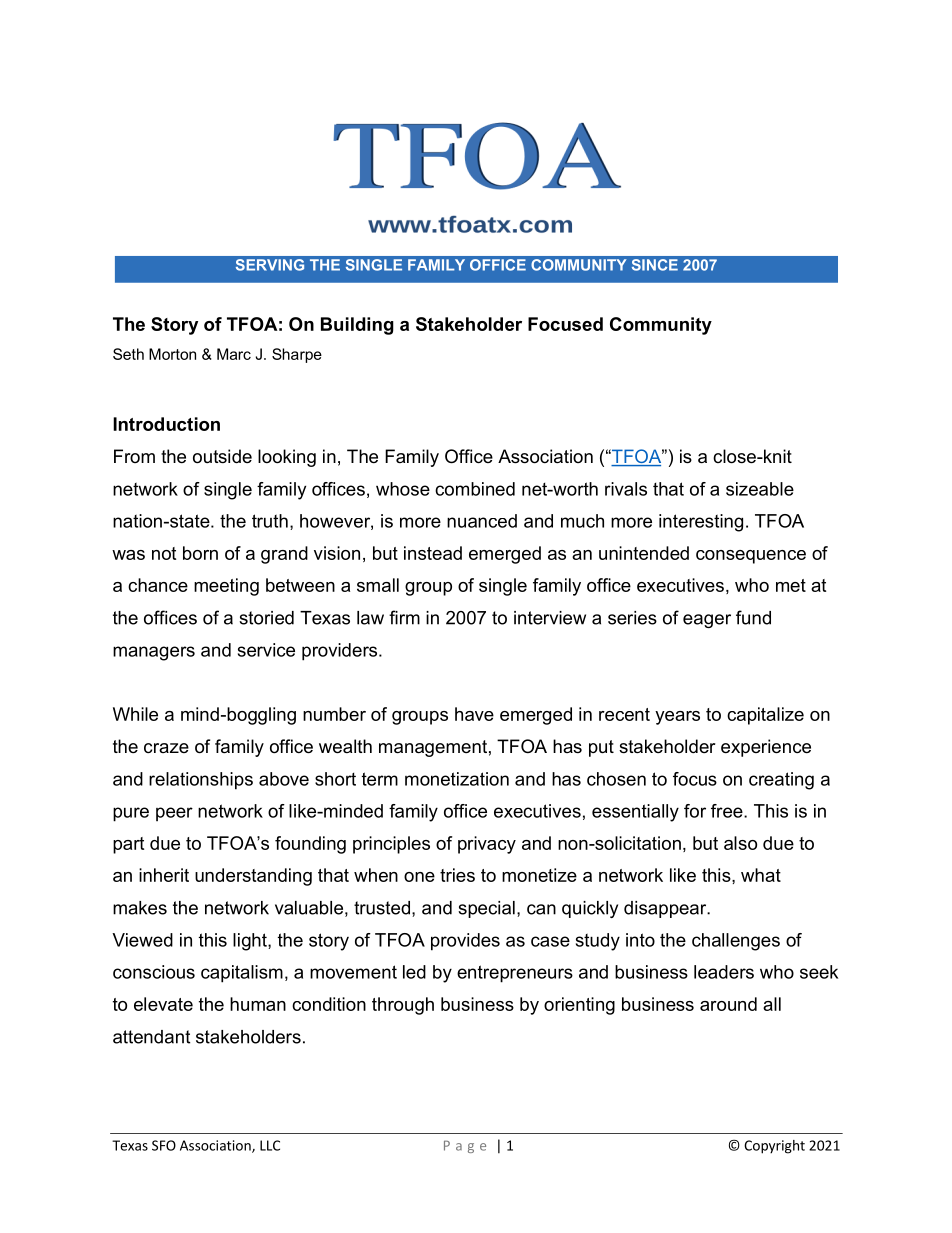 The height and width of the screenshot is (1233, 952). What do you see at coordinates (474, 714) in the screenshot?
I see `have` at bounding box center [474, 714].
